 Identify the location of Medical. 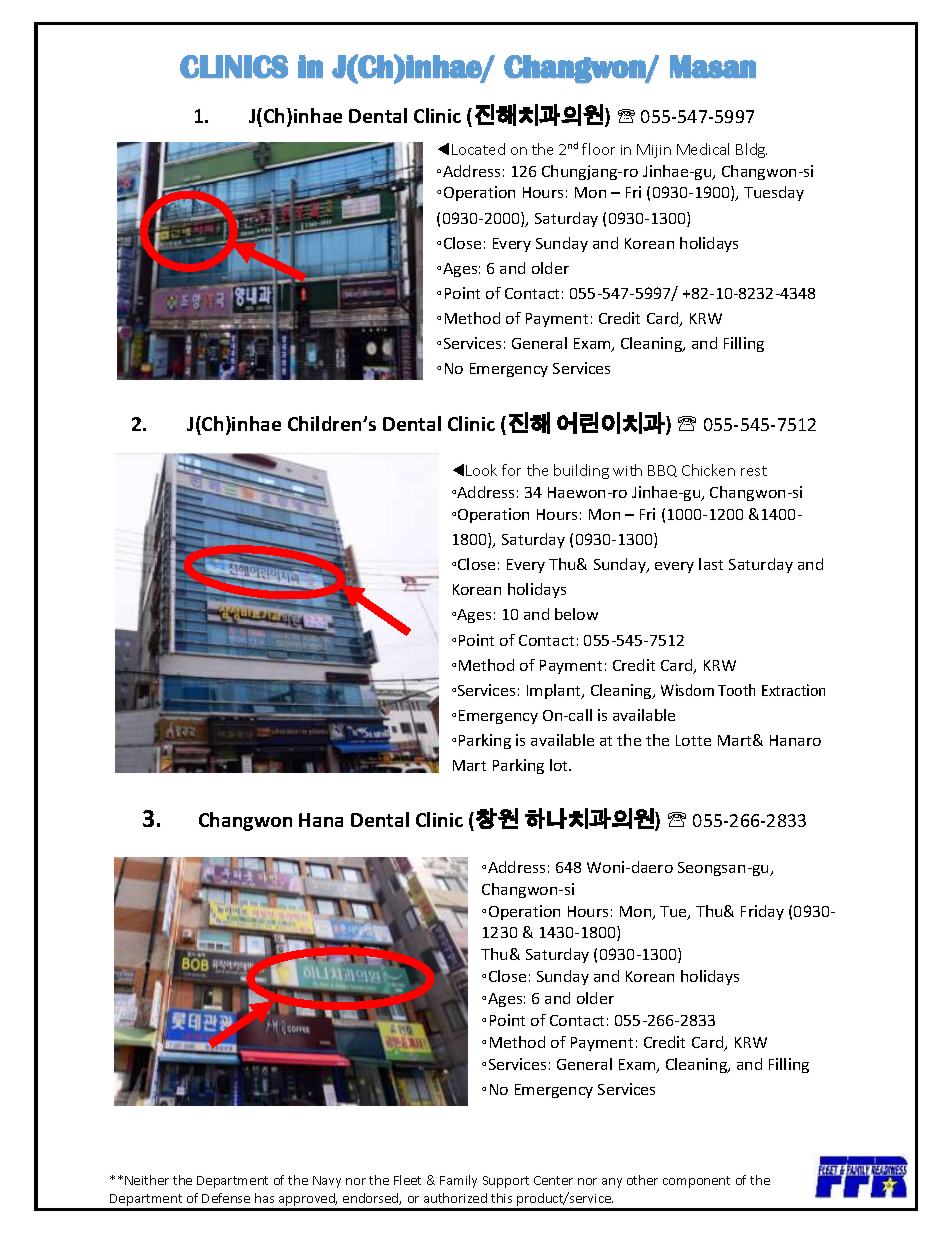
(703, 149).
